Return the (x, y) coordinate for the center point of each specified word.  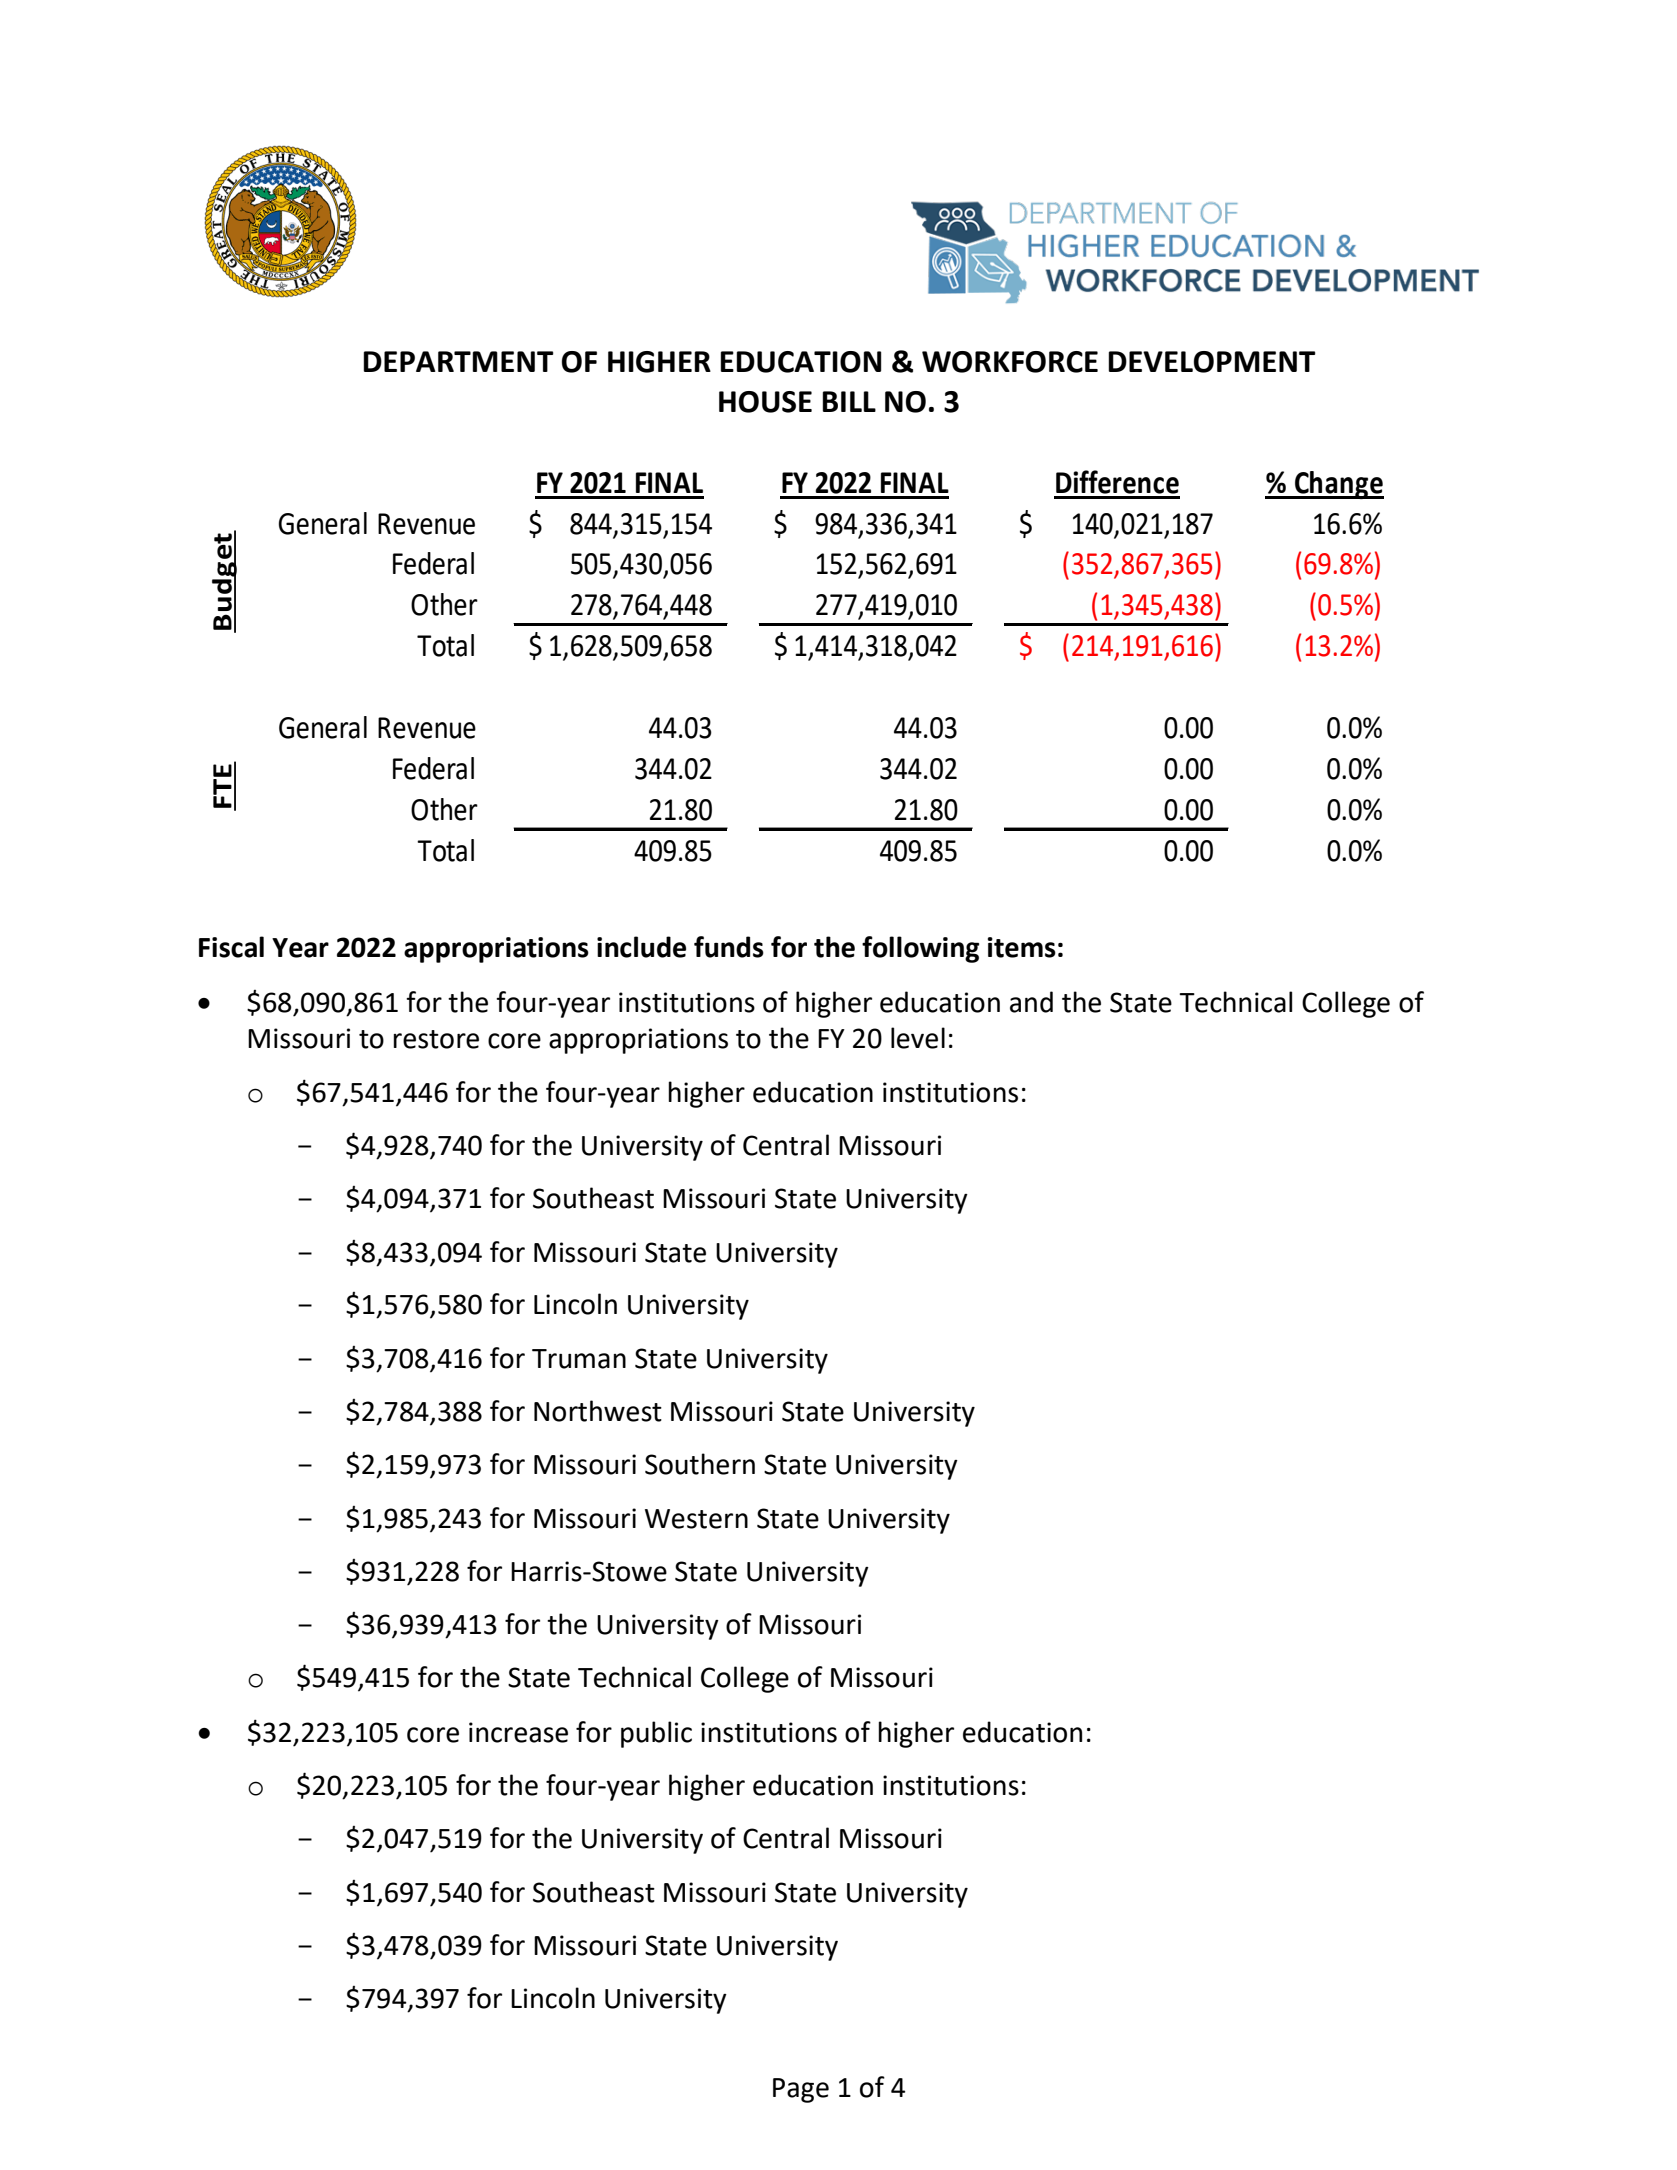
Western (696, 1519)
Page (801, 2090)
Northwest (598, 1411)
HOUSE (765, 402)
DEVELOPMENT (1212, 362)
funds (729, 947)
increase (518, 1732)
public (656, 1734)
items (1022, 947)
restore (436, 1039)
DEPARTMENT (458, 361)
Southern (700, 1464)
